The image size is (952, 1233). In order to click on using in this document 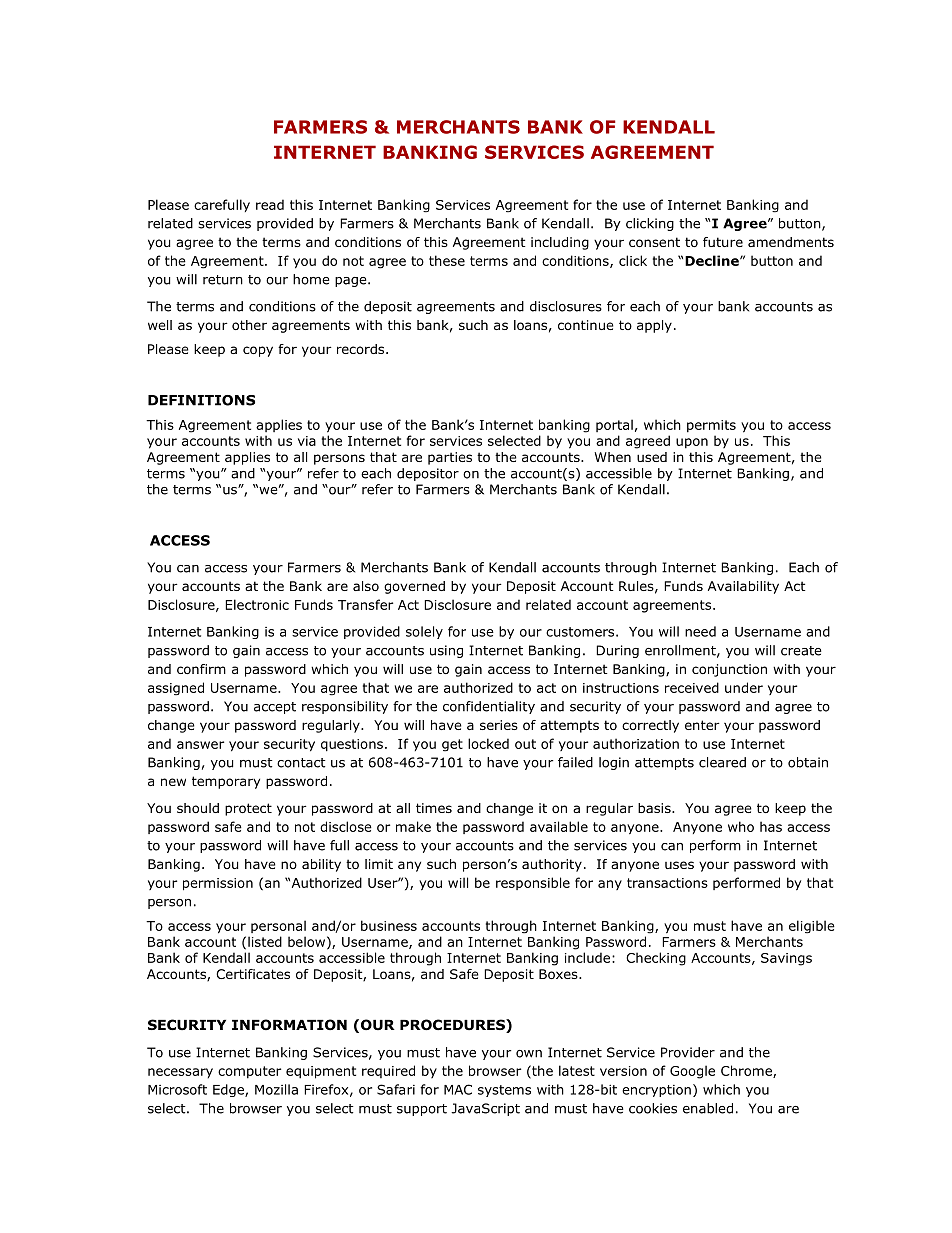, I will do `click(446, 651)`.
